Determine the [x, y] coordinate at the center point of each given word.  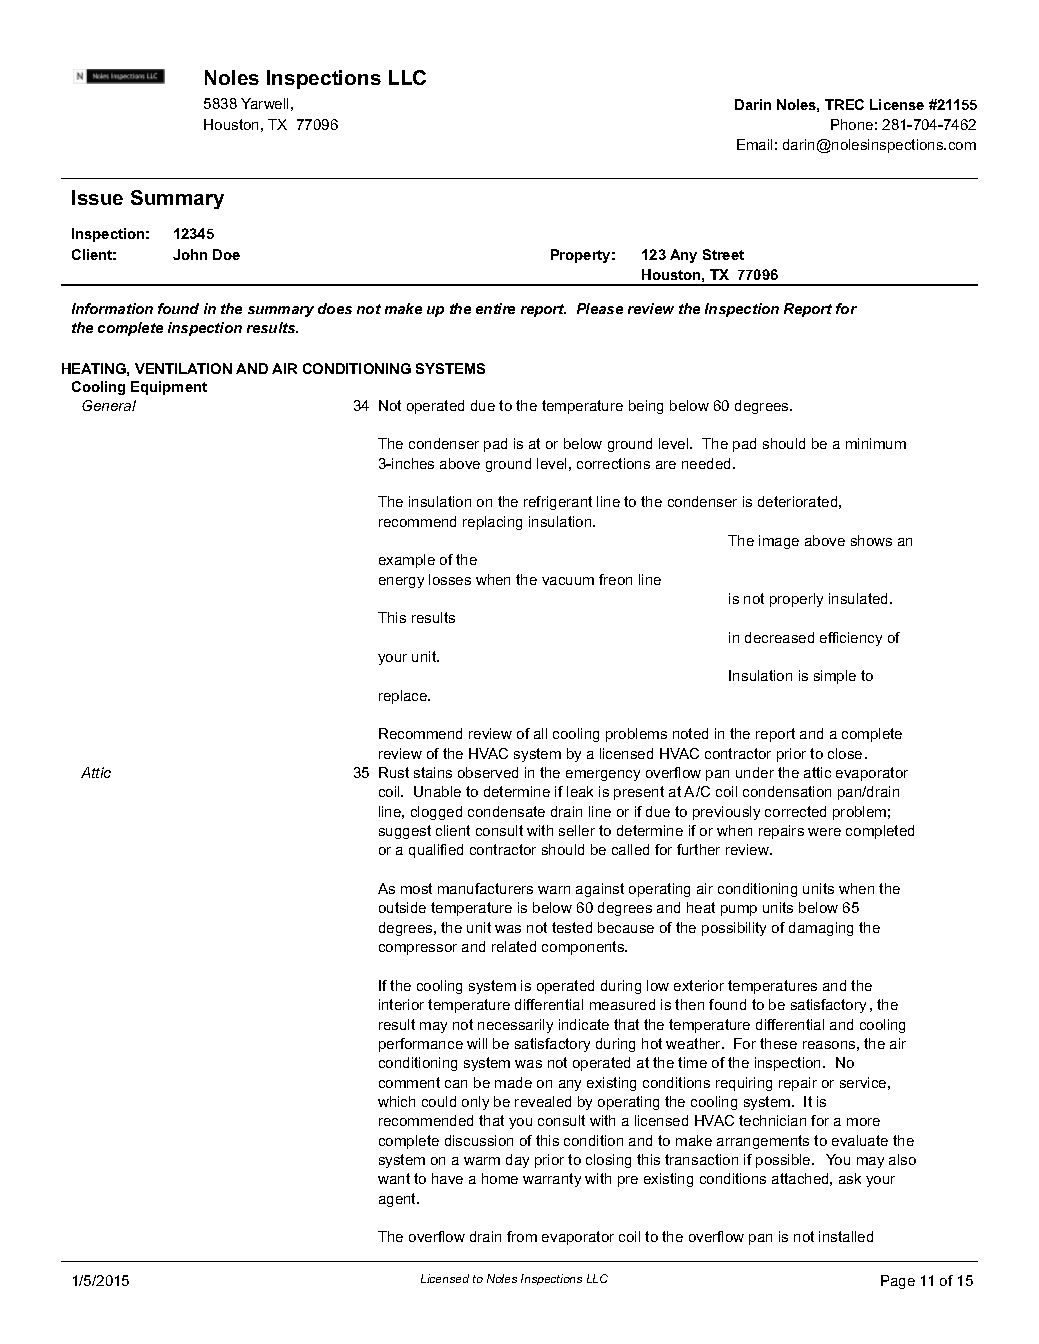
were [824, 832]
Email [754, 144]
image [779, 542]
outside [402, 907]
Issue [97, 197]
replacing [492, 523]
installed [846, 1236]
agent [399, 1200]
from [522, 1236]
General [109, 405]
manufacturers [485, 888]
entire [495, 308]
